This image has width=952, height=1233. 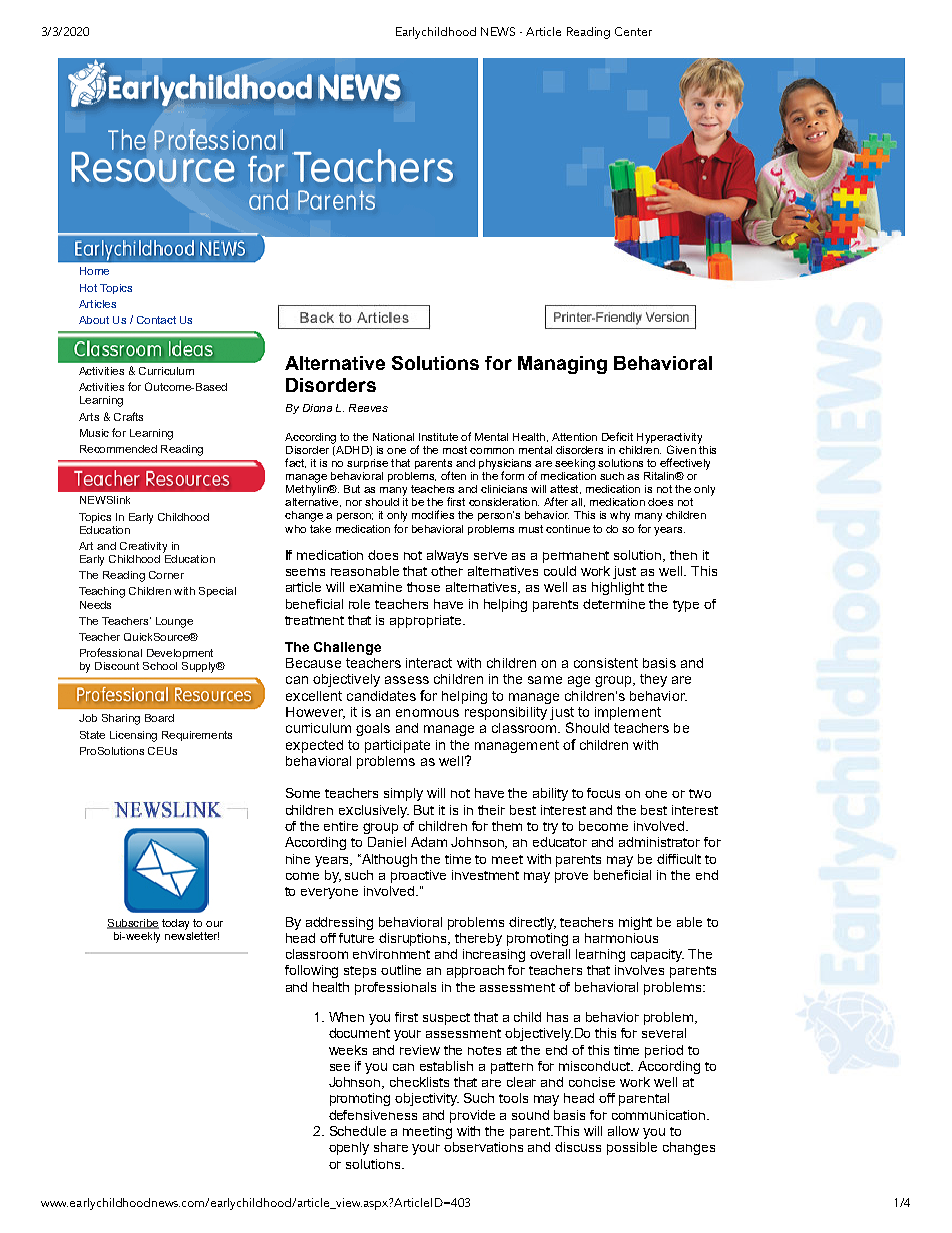 What do you see at coordinates (373, 1115) in the image?
I see `defensiveness` at bounding box center [373, 1115].
